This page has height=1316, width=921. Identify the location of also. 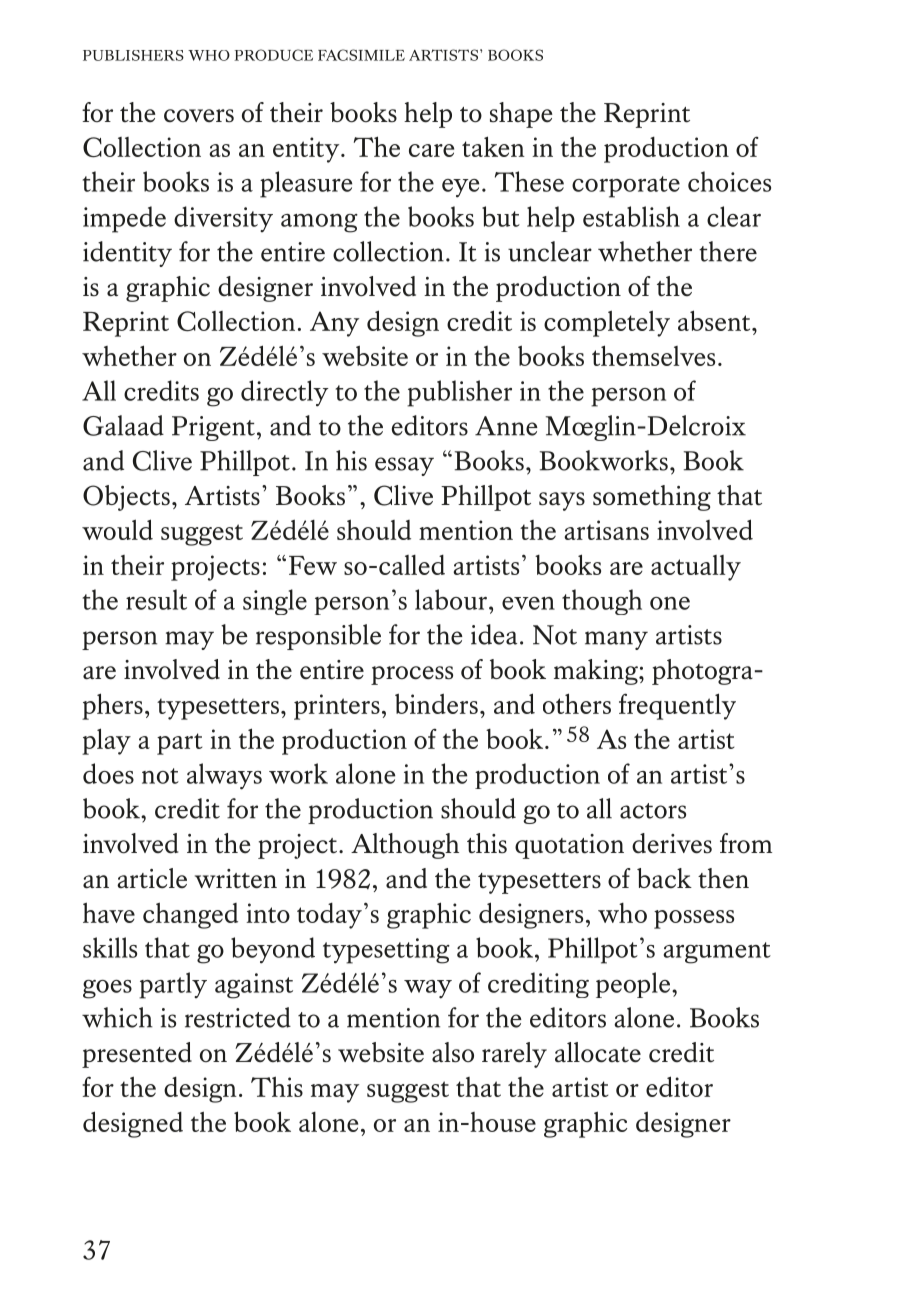
(453, 1052).
